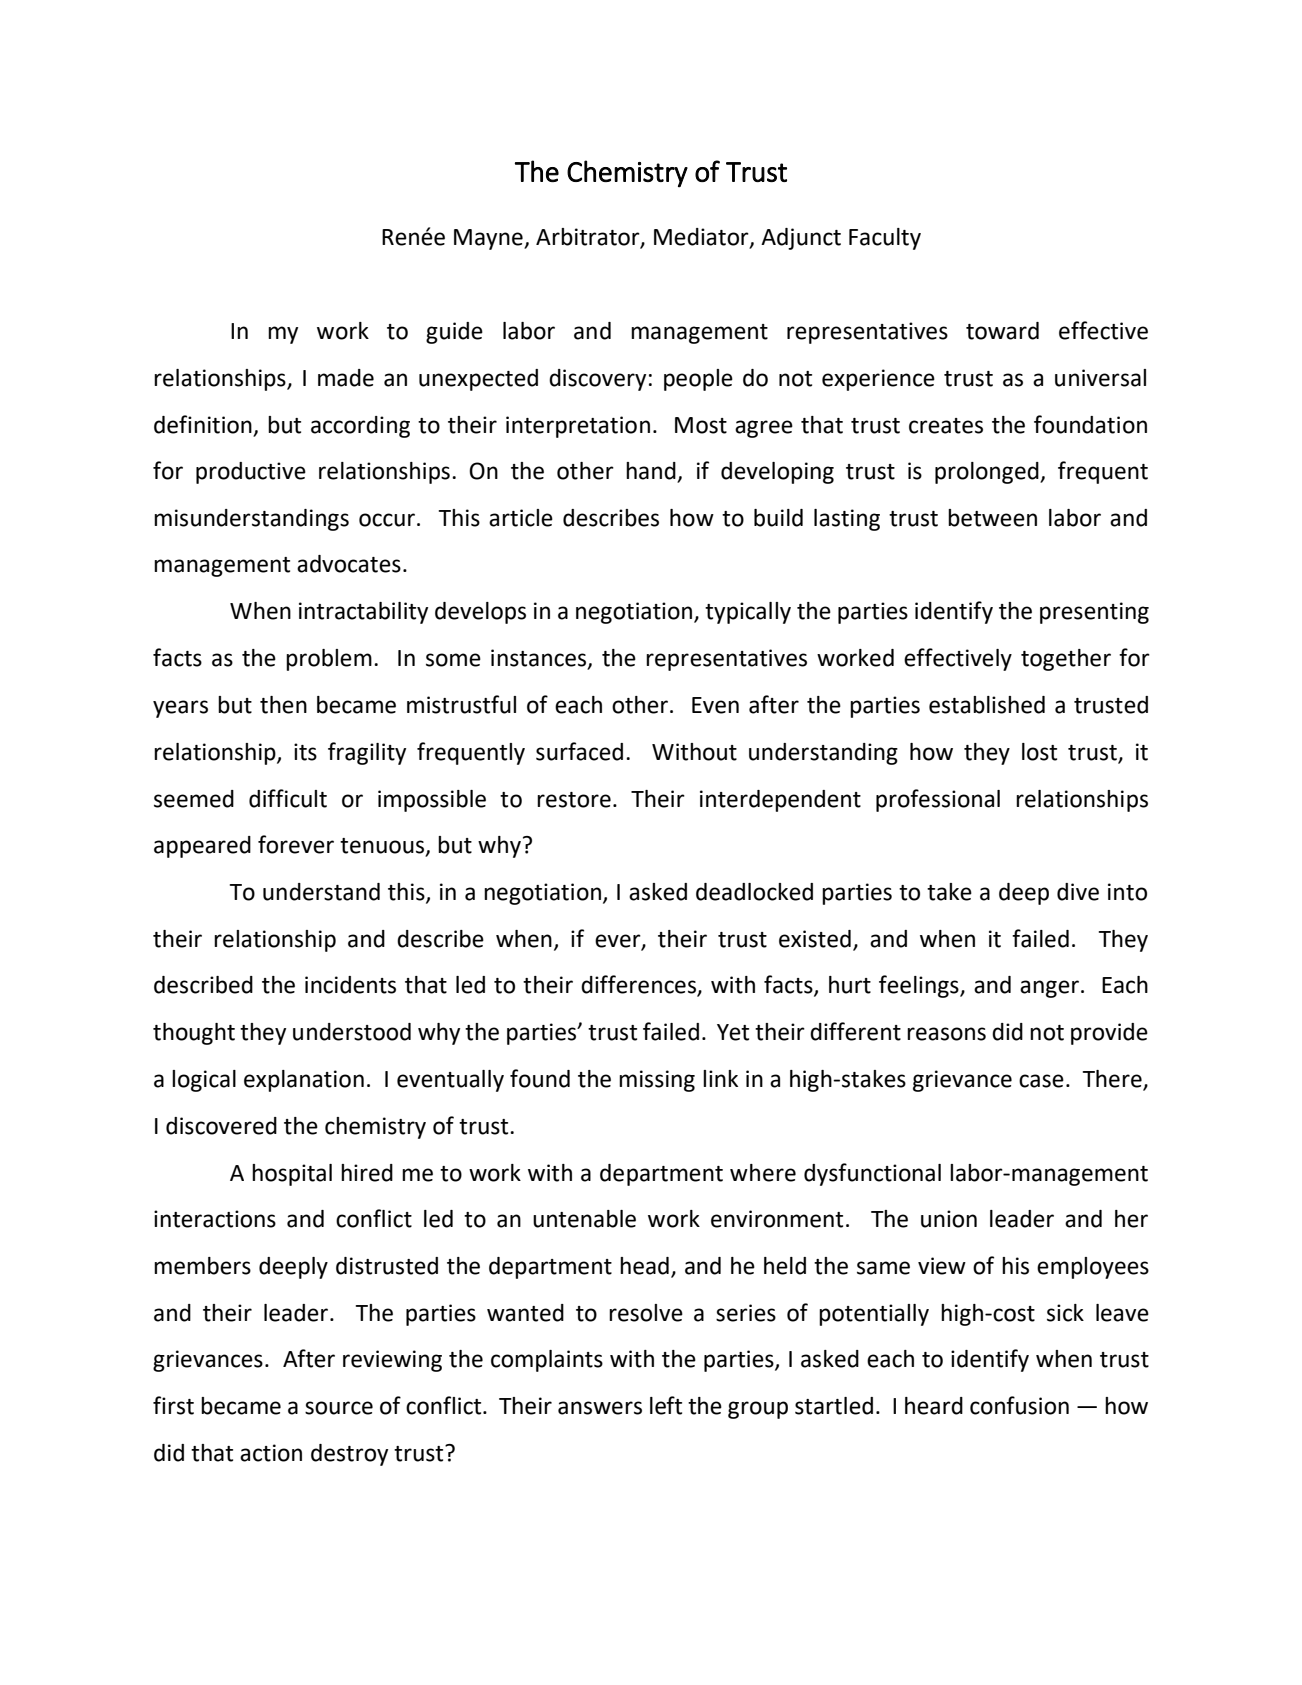 The image size is (1302, 1685). What do you see at coordinates (702, 238) in the page?
I see `Mediator` at bounding box center [702, 238].
